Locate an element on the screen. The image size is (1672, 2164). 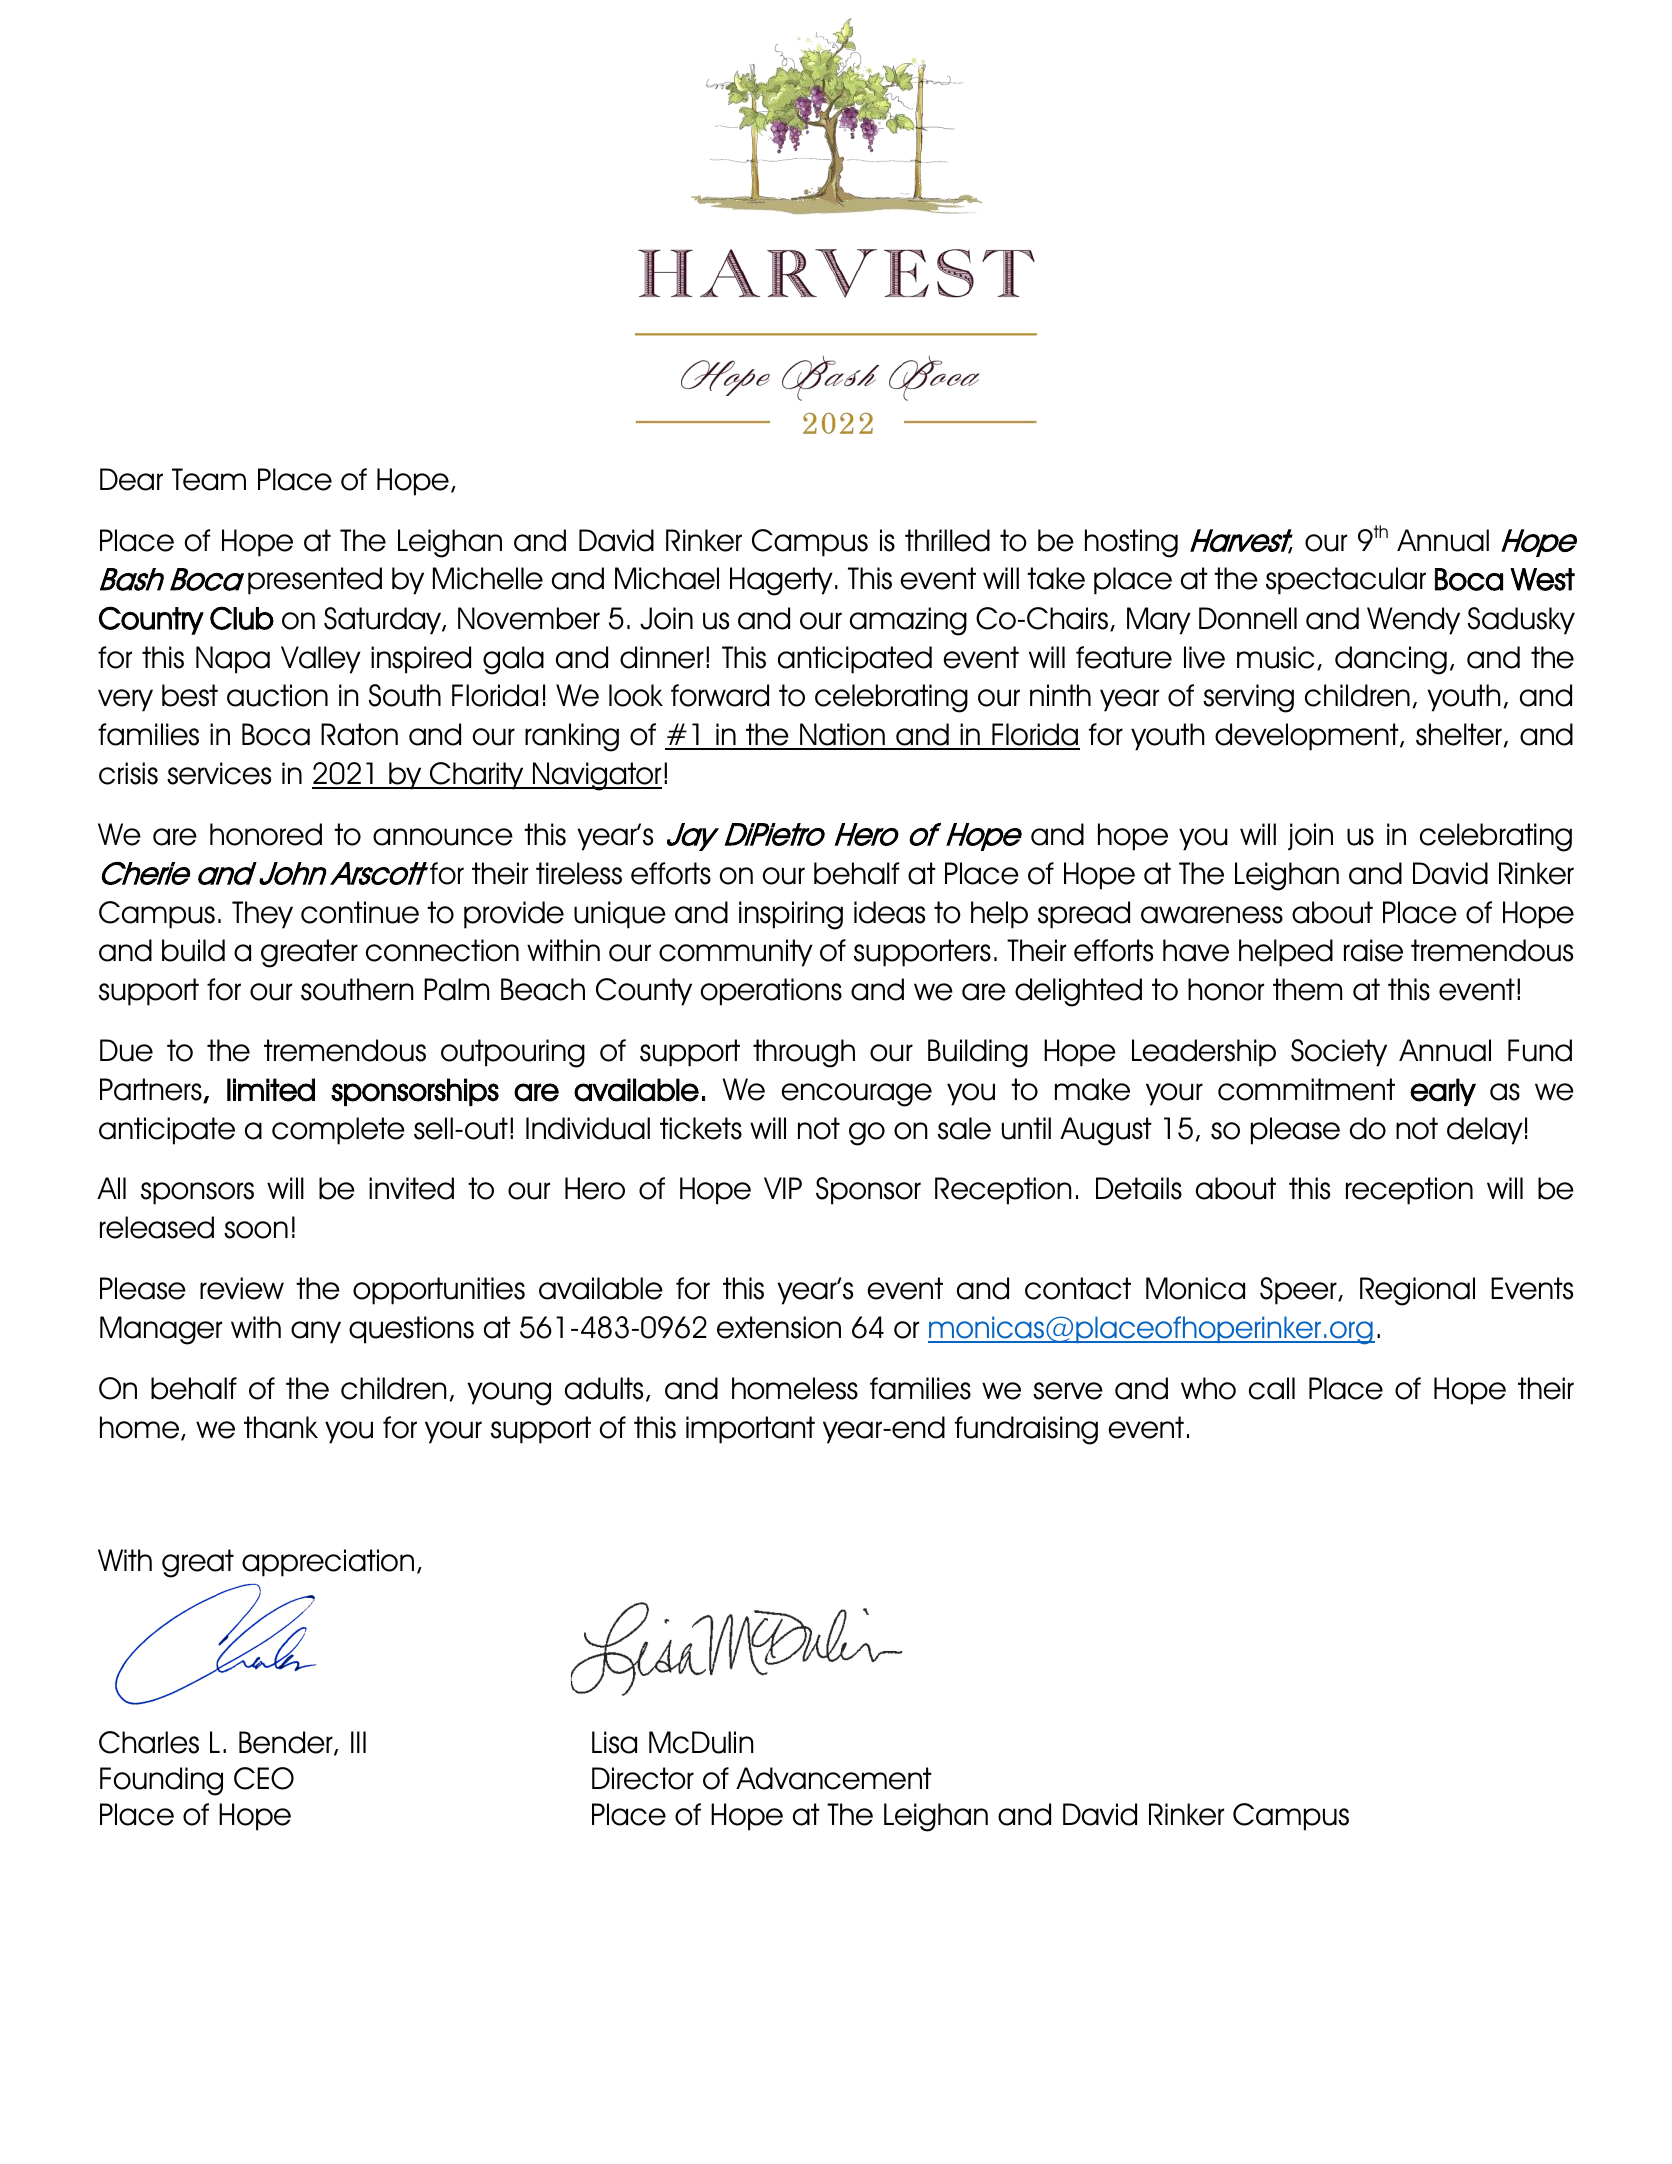
Team is located at coordinates (209, 479).
